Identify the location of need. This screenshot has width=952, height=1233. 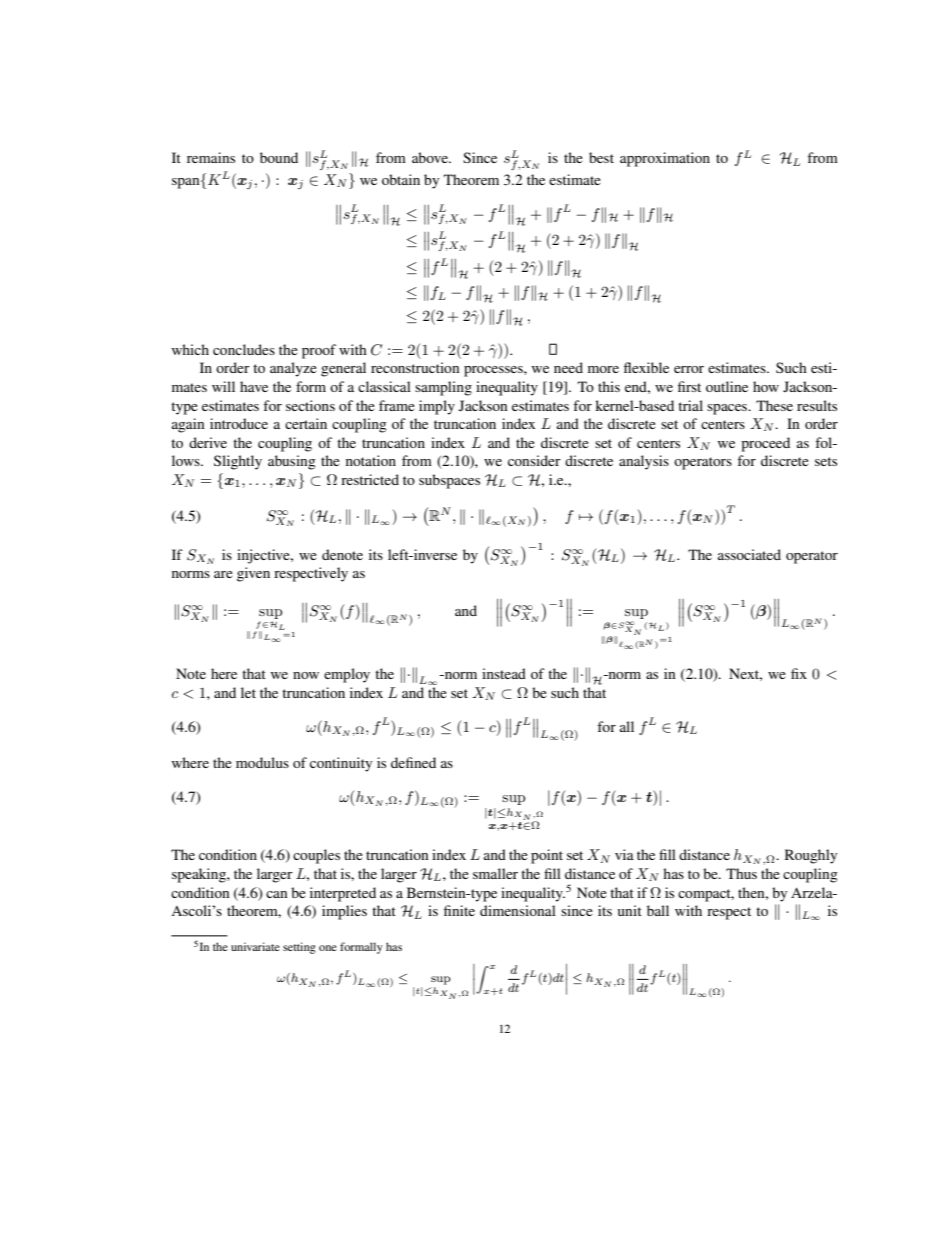
(568, 367).
